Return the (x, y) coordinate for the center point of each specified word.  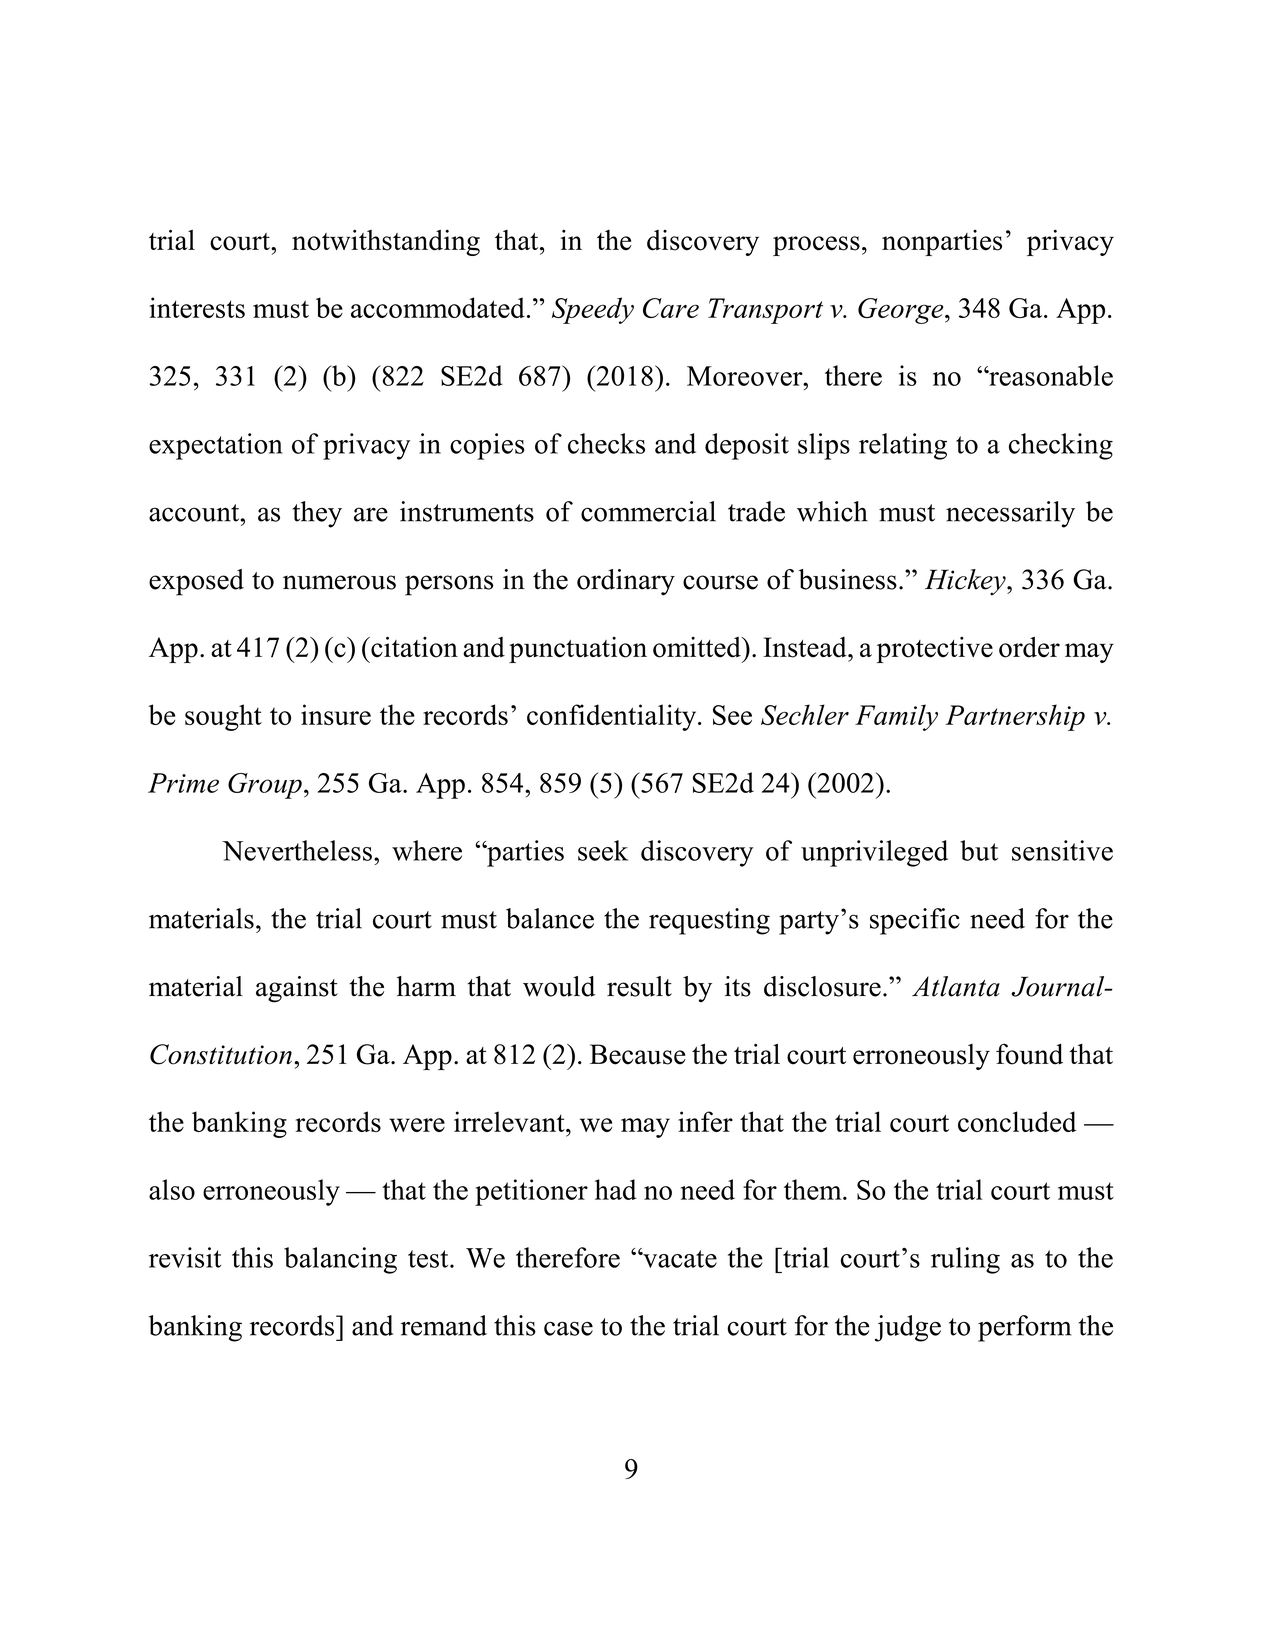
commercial (648, 511)
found (1029, 1054)
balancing (340, 1260)
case (568, 1328)
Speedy (593, 310)
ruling (965, 1260)
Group (265, 786)
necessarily (1010, 514)
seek (603, 850)
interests (197, 307)
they (317, 514)
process (816, 246)
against (297, 989)
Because (638, 1054)
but (979, 850)
